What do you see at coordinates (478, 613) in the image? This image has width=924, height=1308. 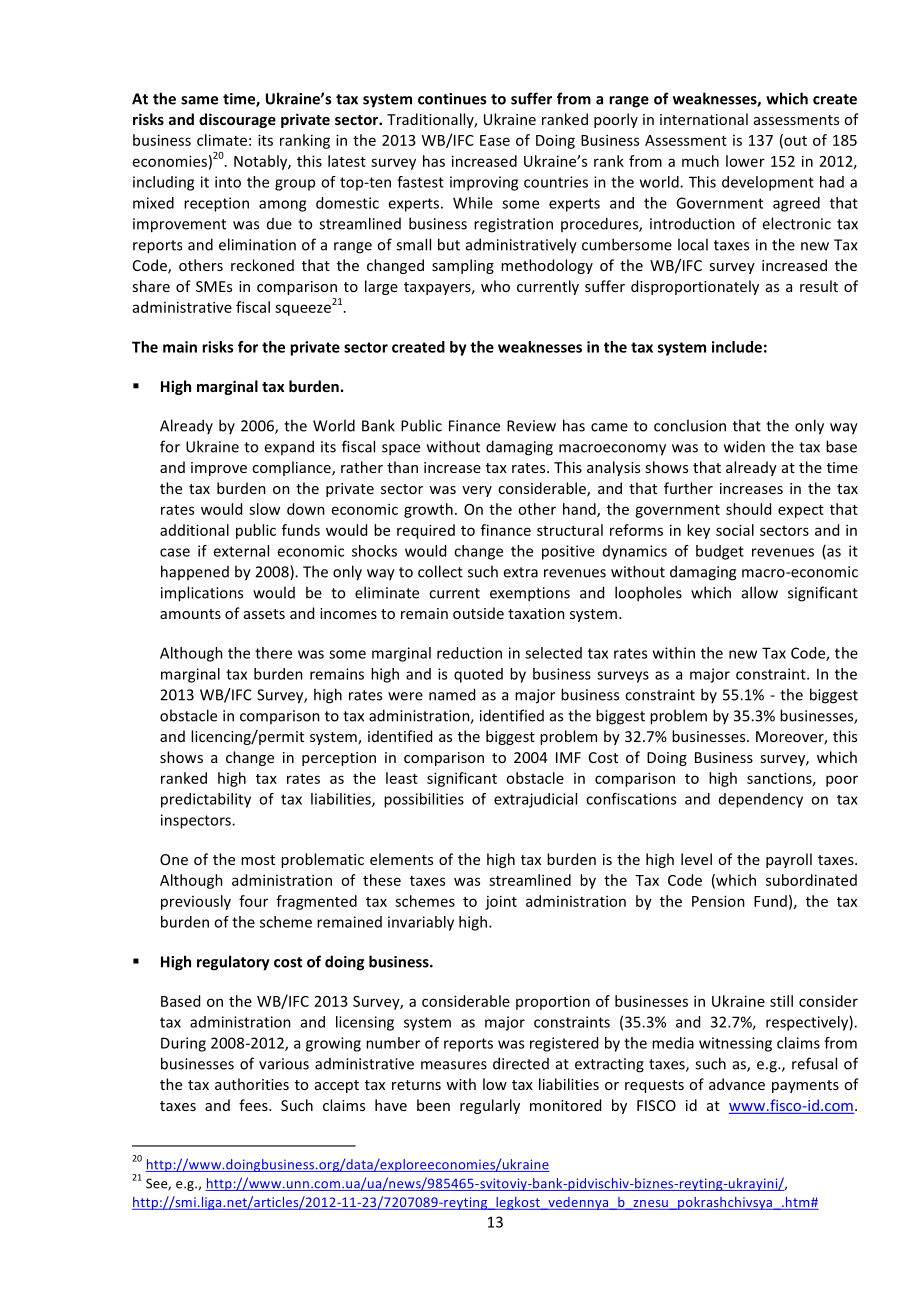 I see `outside` at bounding box center [478, 613].
